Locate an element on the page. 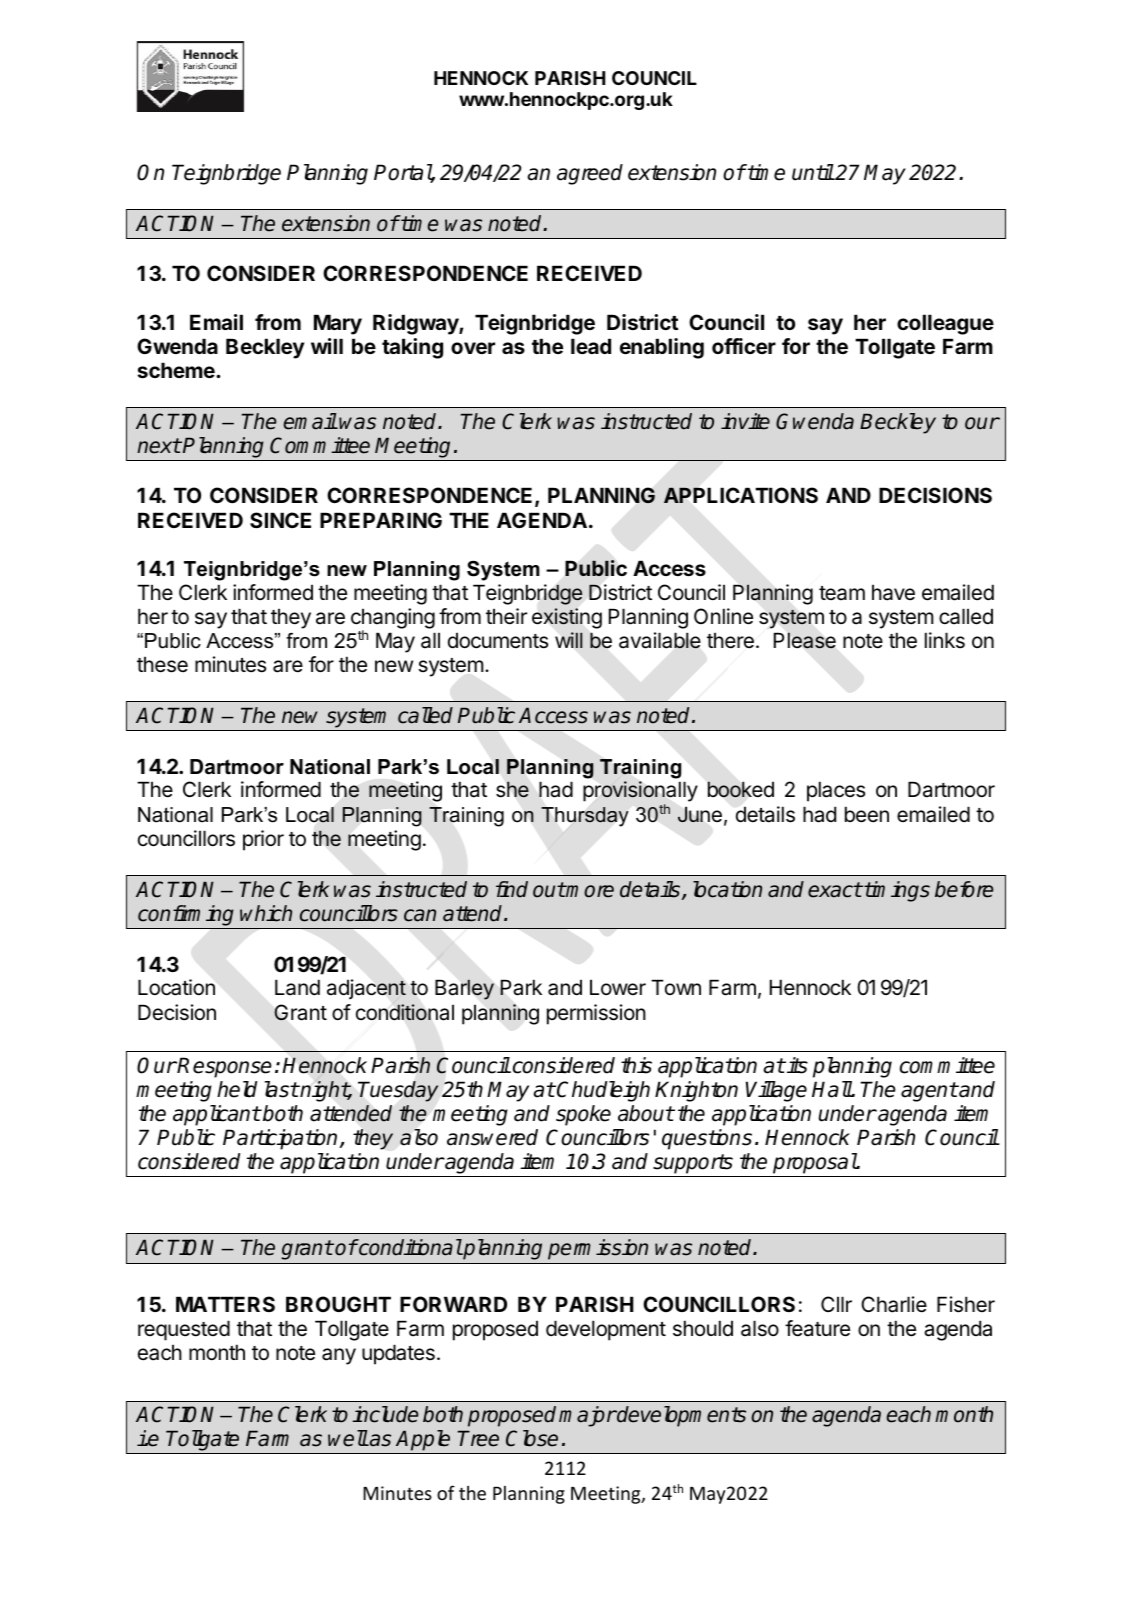 The width and height of the image is (1131, 1599). any is located at coordinates (339, 1356).
